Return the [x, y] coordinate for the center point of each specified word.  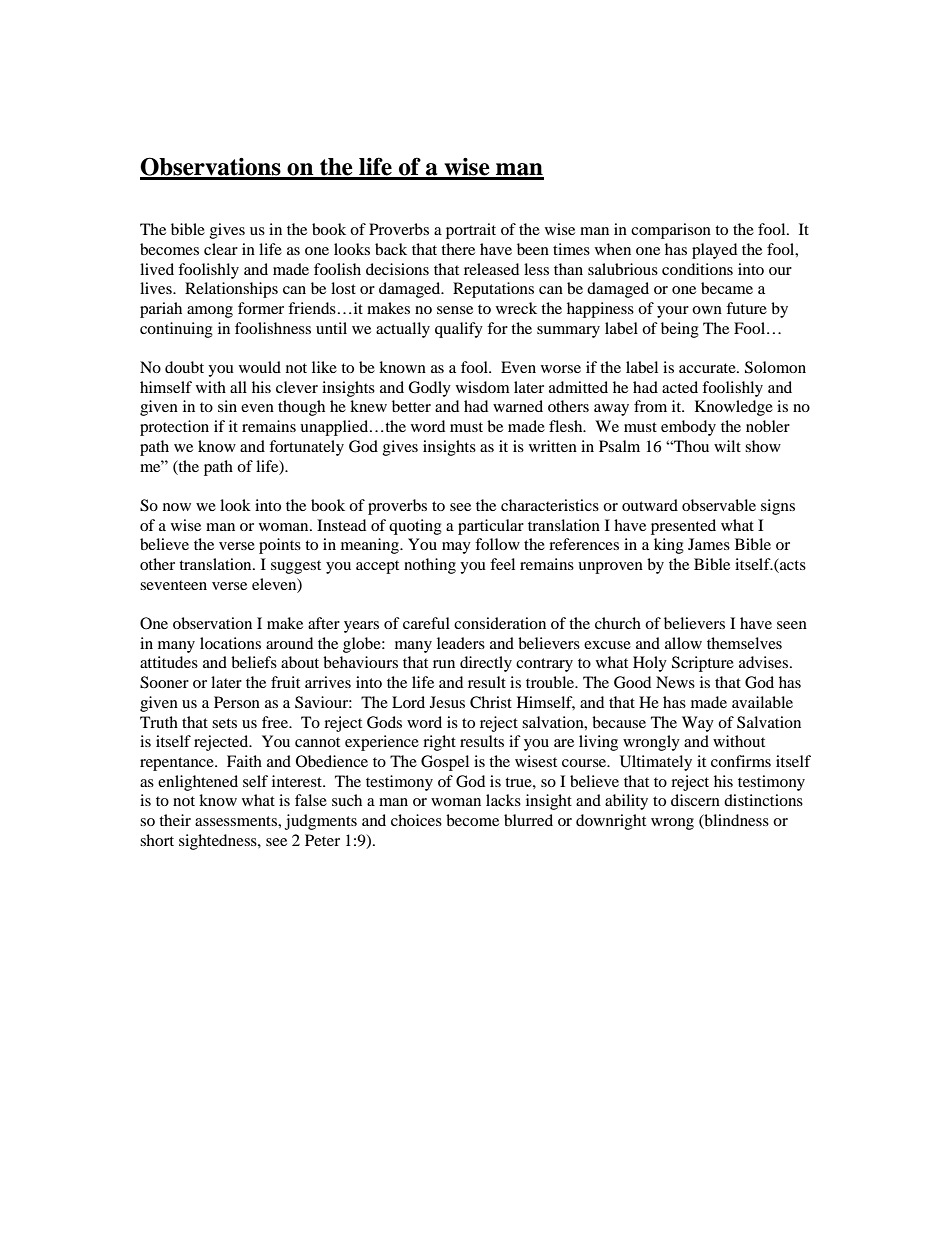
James [709, 544]
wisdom [483, 387]
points [280, 546]
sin [227, 406]
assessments [237, 821]
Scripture [703, 664]
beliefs [254, 662]
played [714, 251]
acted [680, 387]
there [458, 249]
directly [486, 664]
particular [491, 527]
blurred [528, 820]
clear [221, 249]
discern [695, 800]
